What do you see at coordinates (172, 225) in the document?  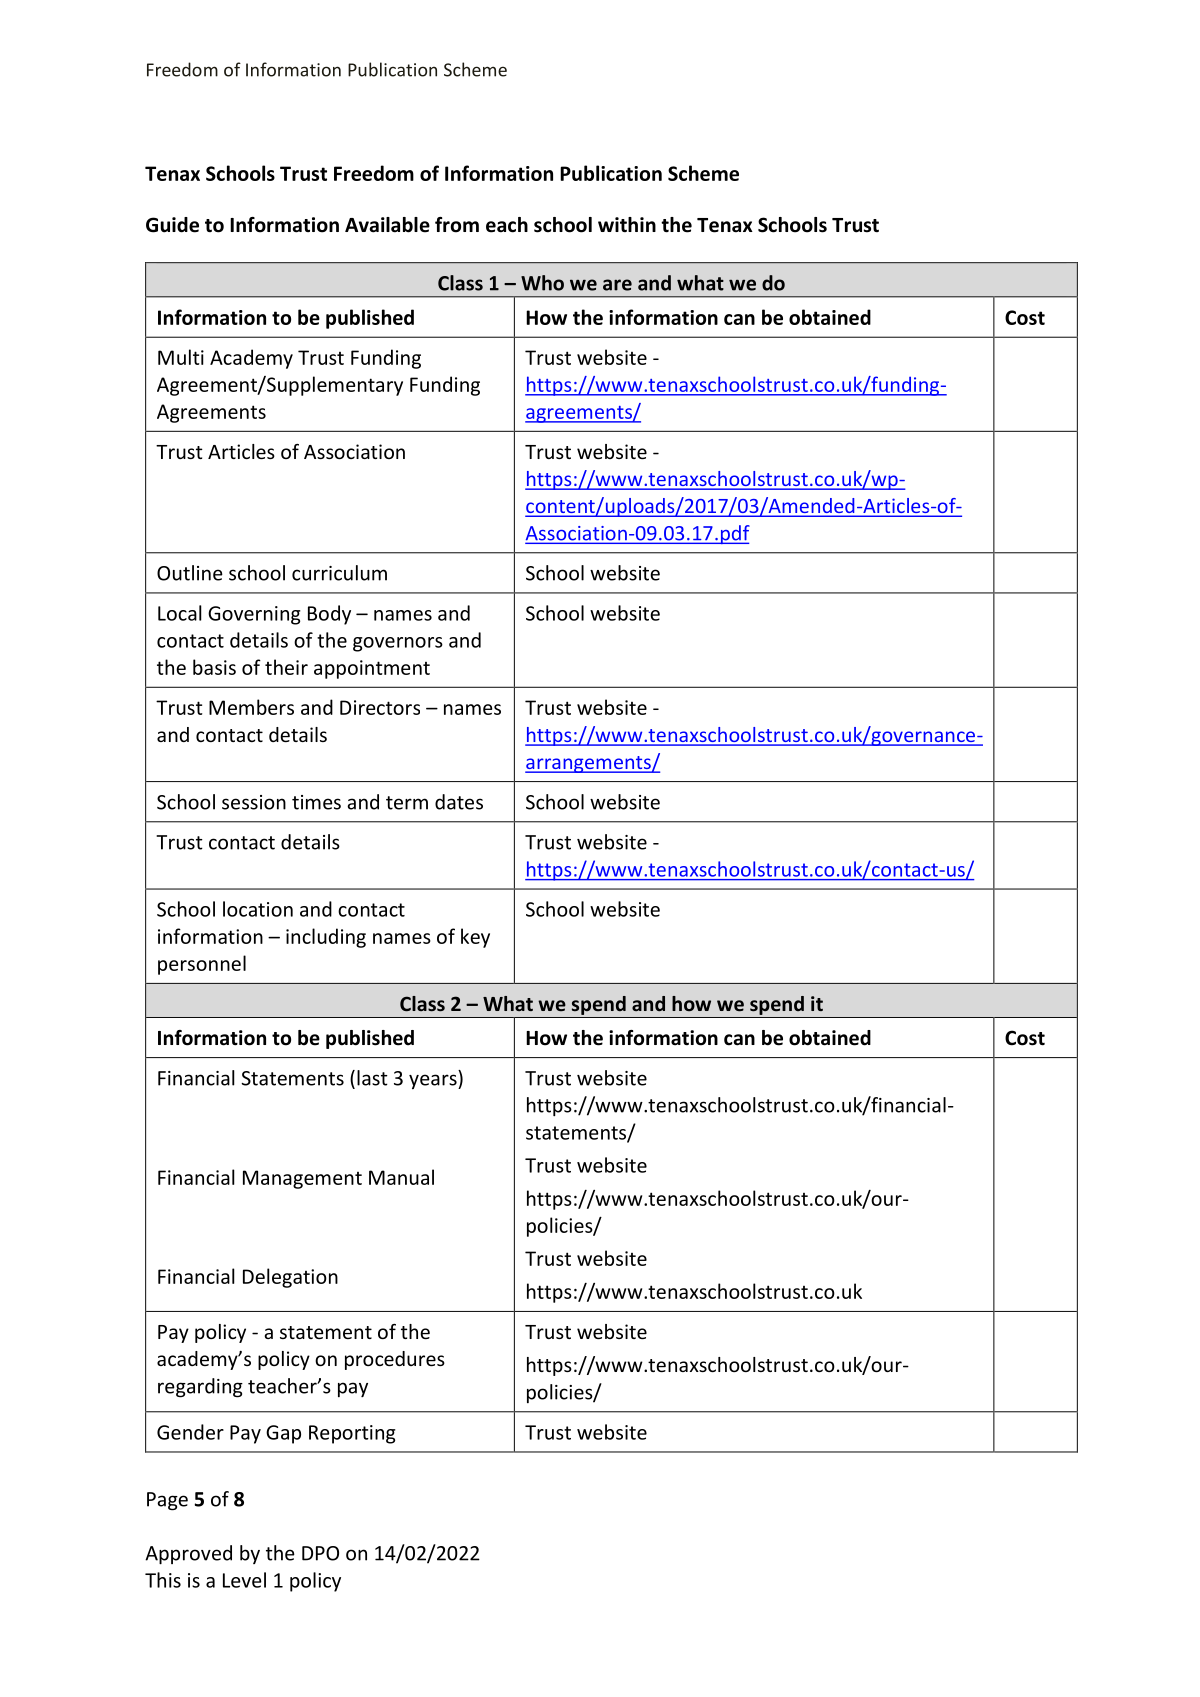 I see `Guide` at bounding box center [172, 225].
